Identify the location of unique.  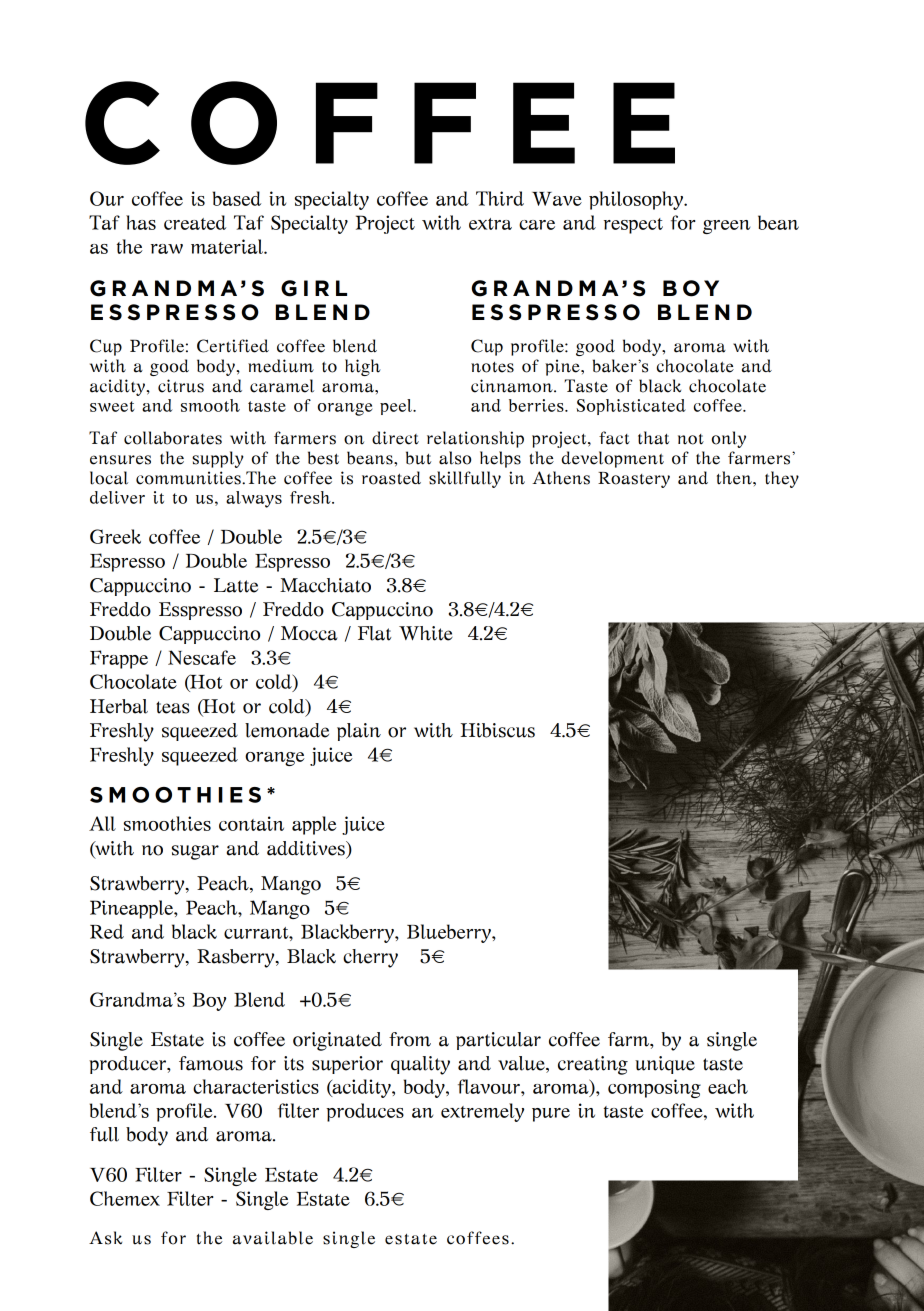
(665, 1065).
